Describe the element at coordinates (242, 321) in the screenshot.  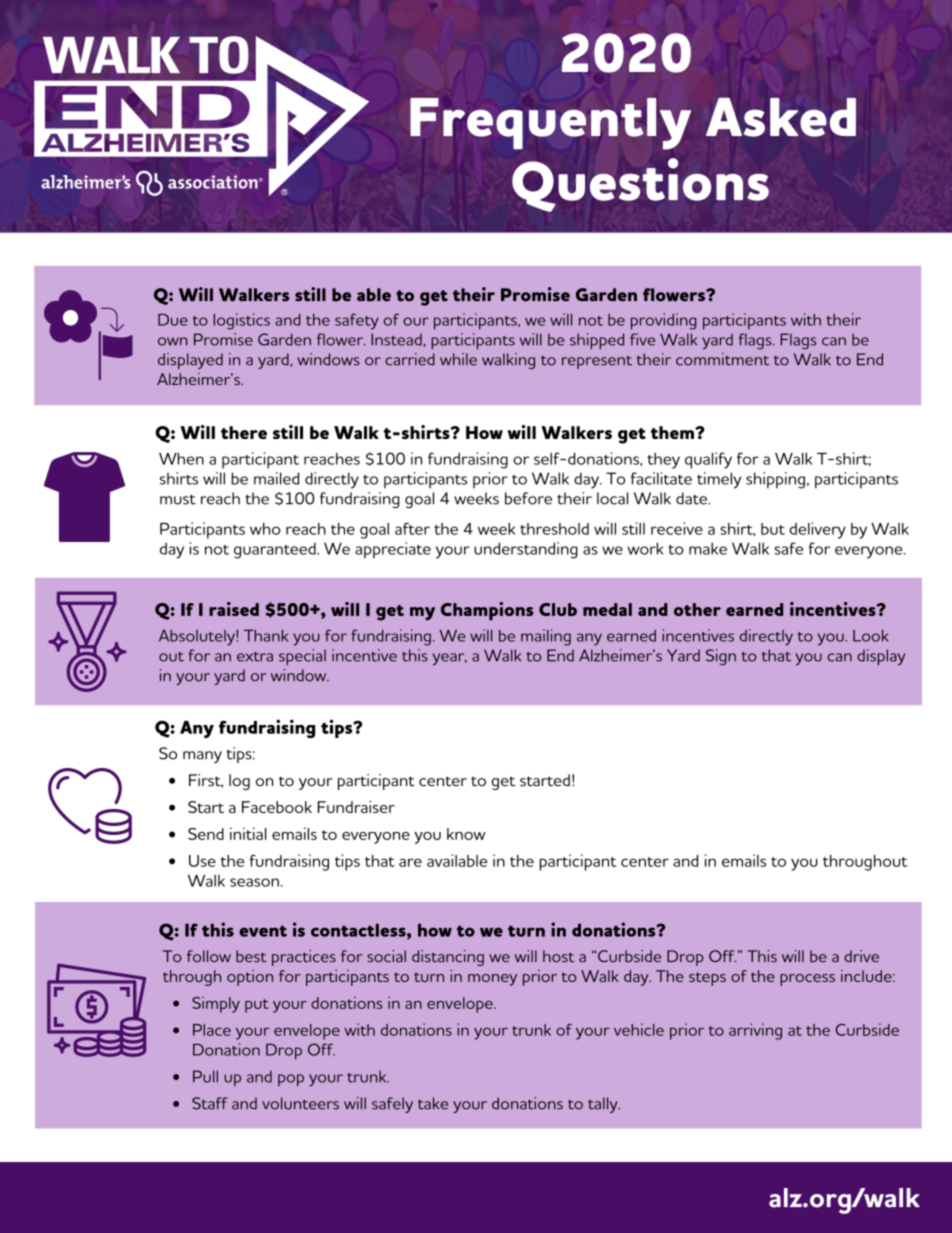
I see `logistics` at that location.
